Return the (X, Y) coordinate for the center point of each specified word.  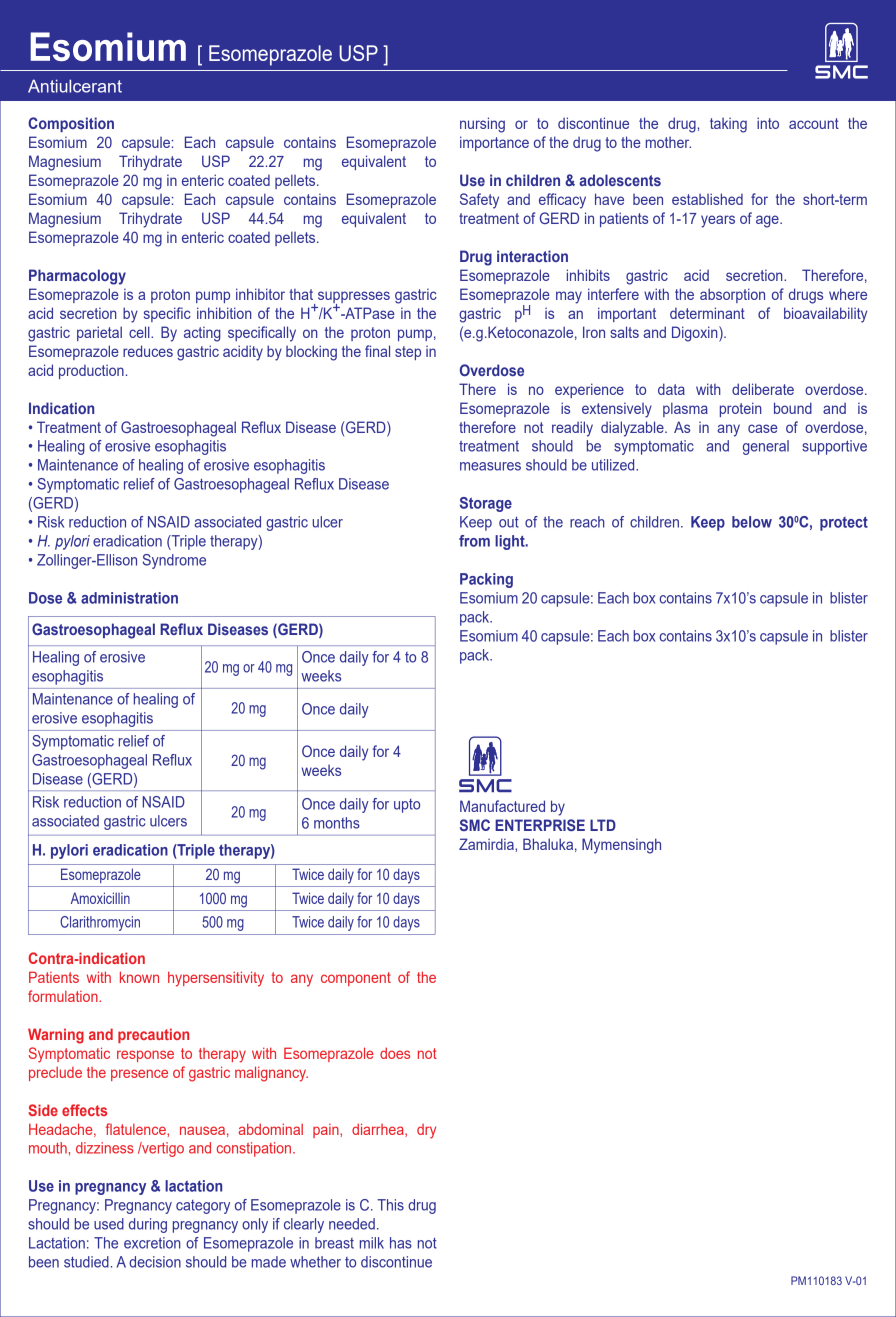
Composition (71, 124)
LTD (603, 825)
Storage (486, 504)
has (401, 1243)
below (752, 522)
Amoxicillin (100, 898)
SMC (475, 825)
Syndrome (174, 561)
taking (728, 125)
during (148, 1225)
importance (494, 143)
